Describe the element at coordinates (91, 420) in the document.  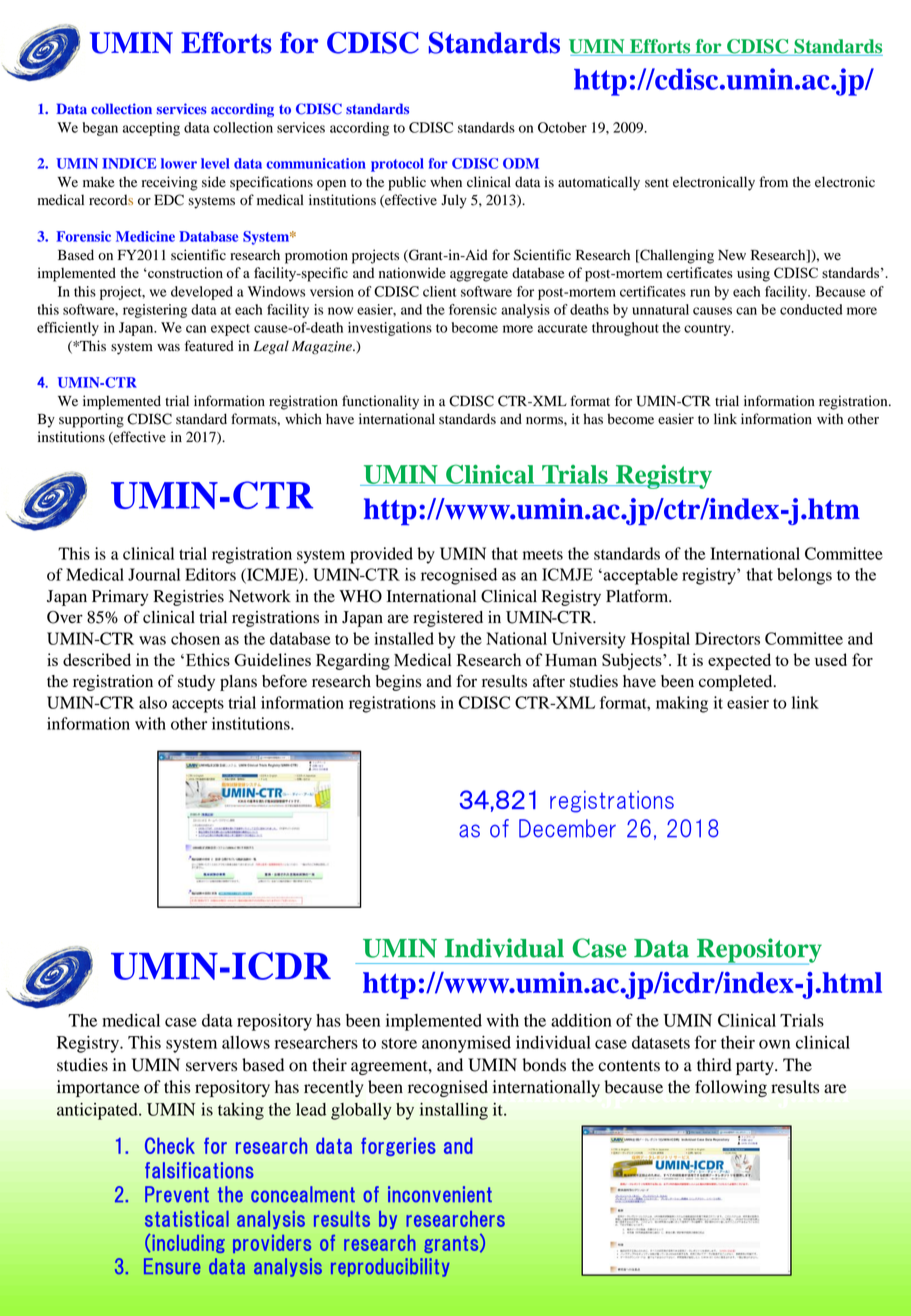
I see `supporting` at that location.
